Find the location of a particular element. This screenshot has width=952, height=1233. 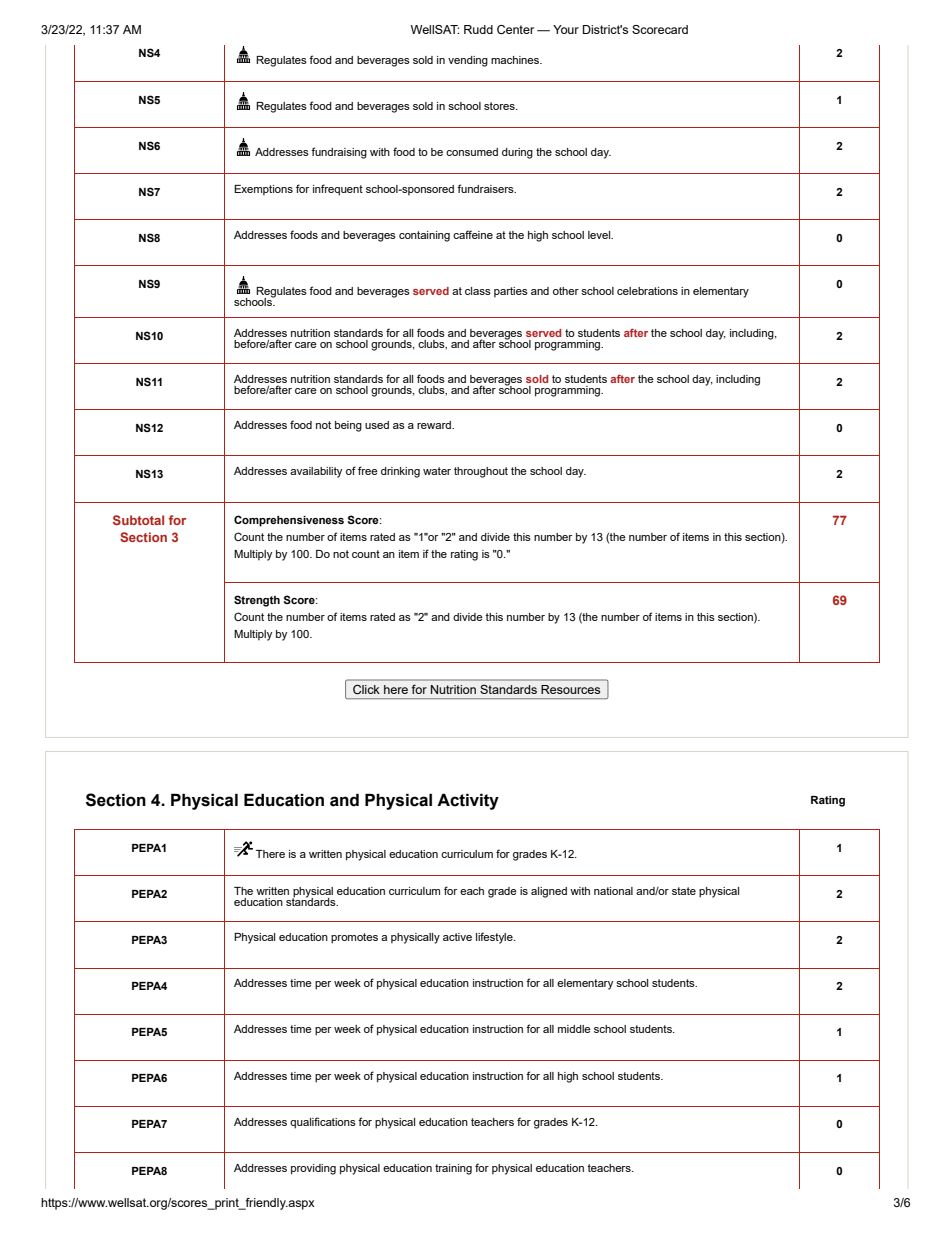

Your is located at coordinates (566, 29).
